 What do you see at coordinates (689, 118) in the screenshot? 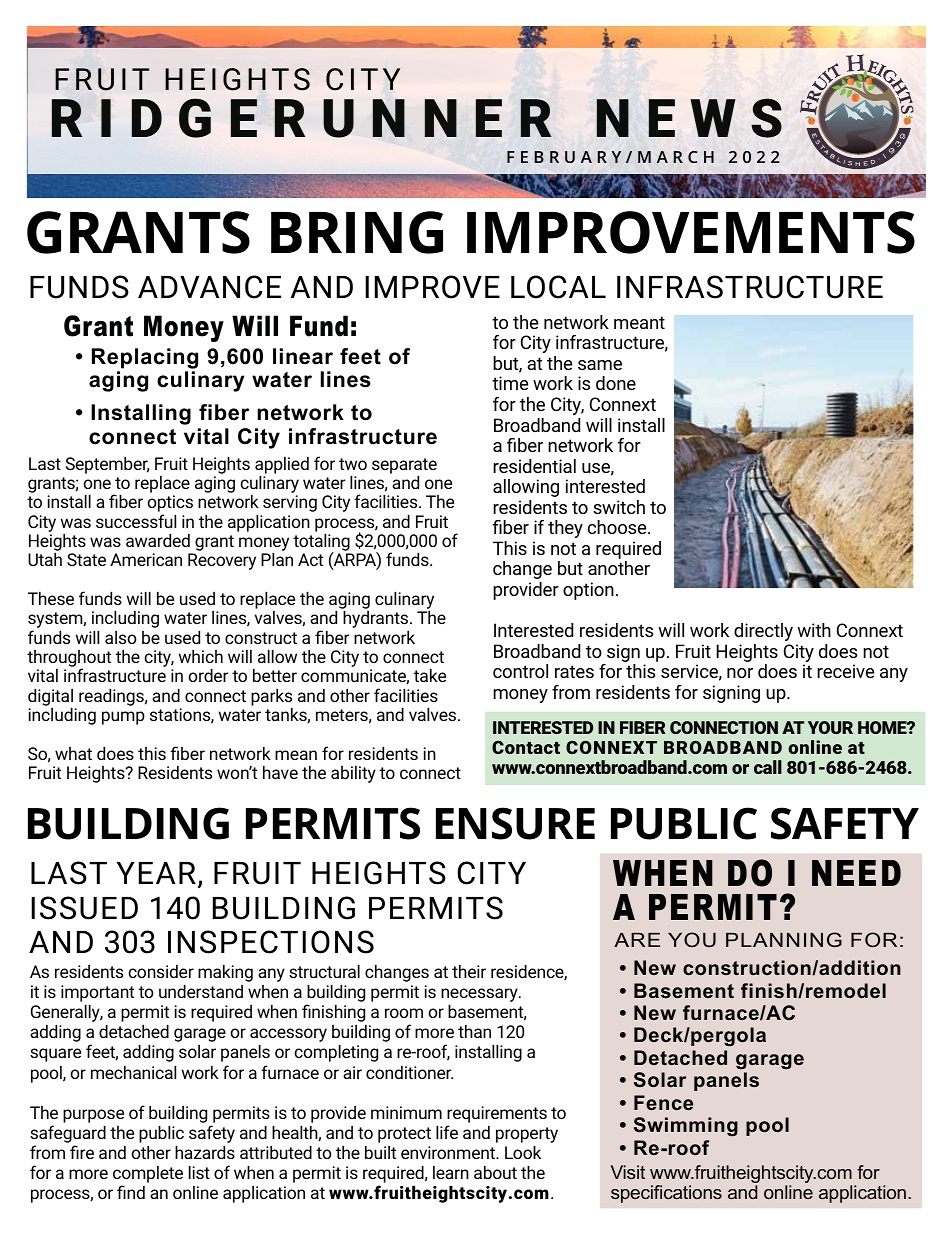
I see `NEWS` at bounding box center [689, 118].
